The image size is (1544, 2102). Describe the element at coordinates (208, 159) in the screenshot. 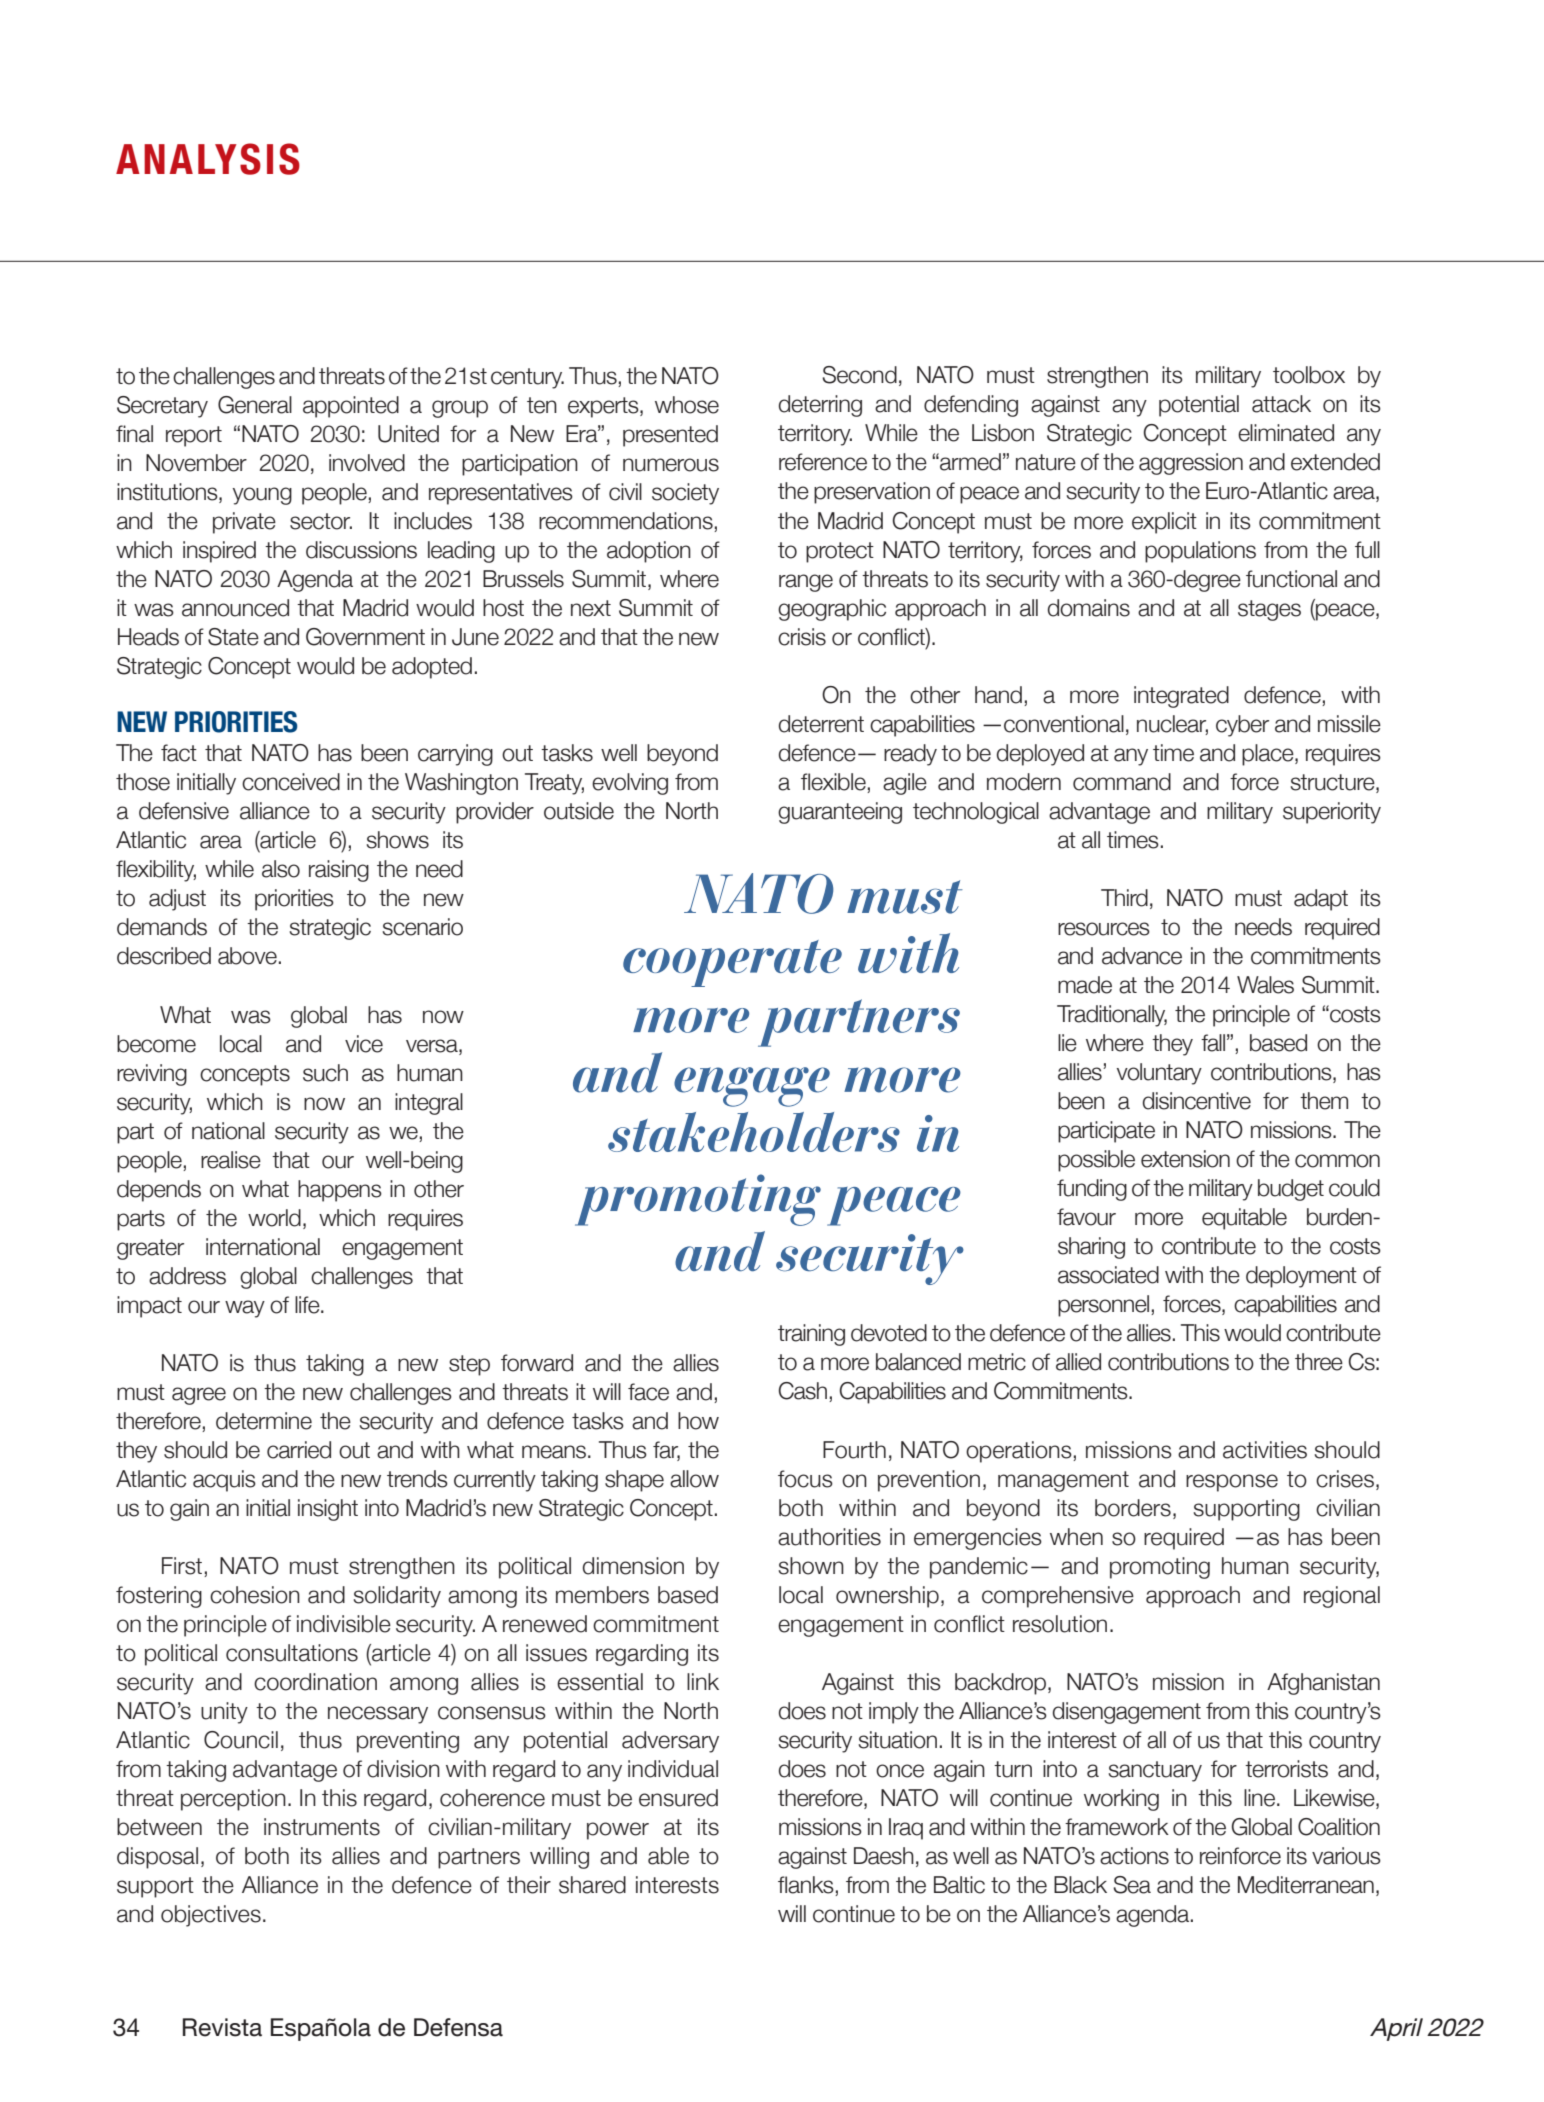

I see `ANALYSIS` at that location.
